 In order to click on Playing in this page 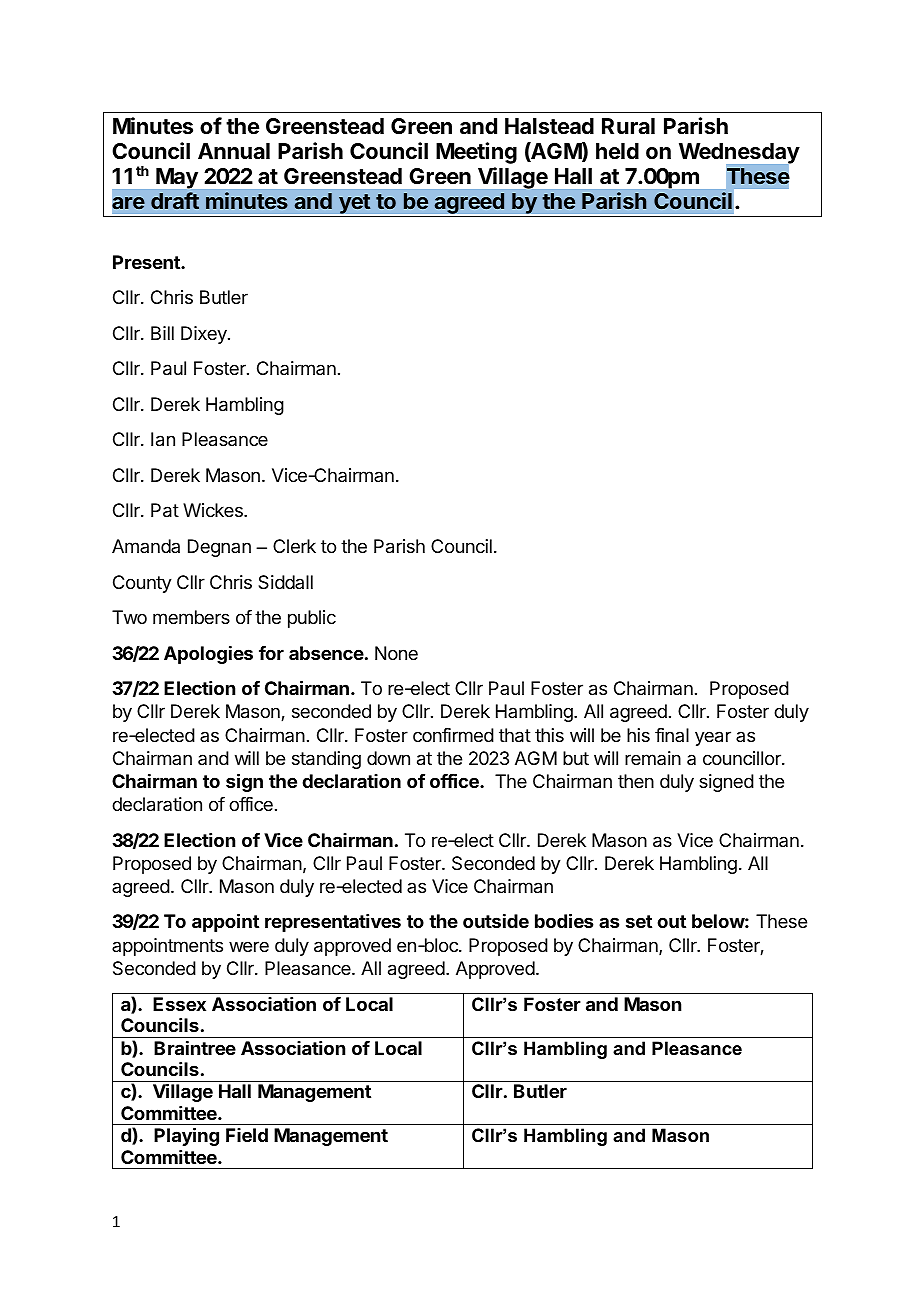, I will do `click(186, 1136)`.
